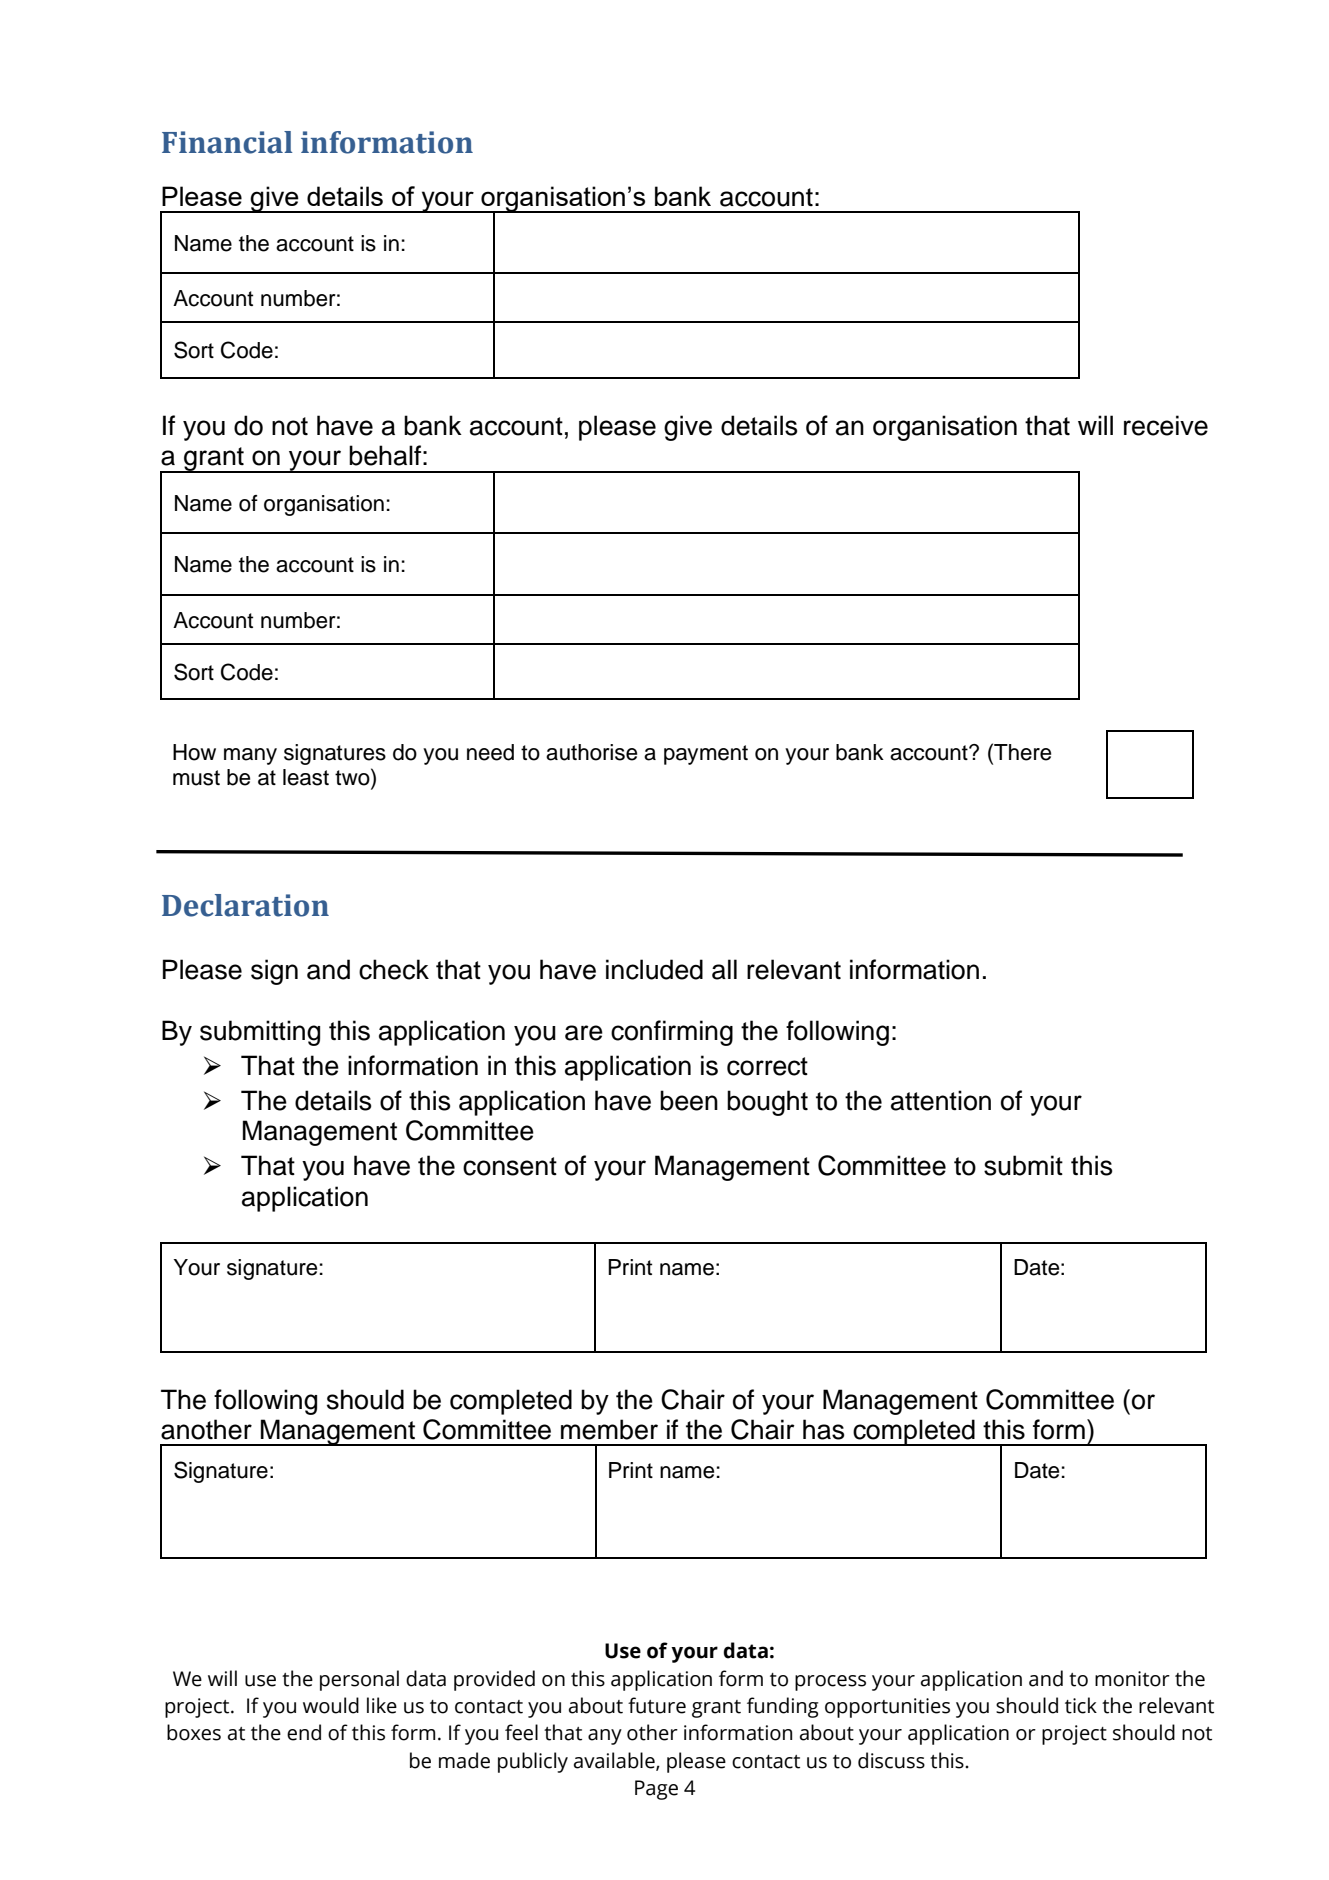  I want to click on future, so click(657, 1705).
